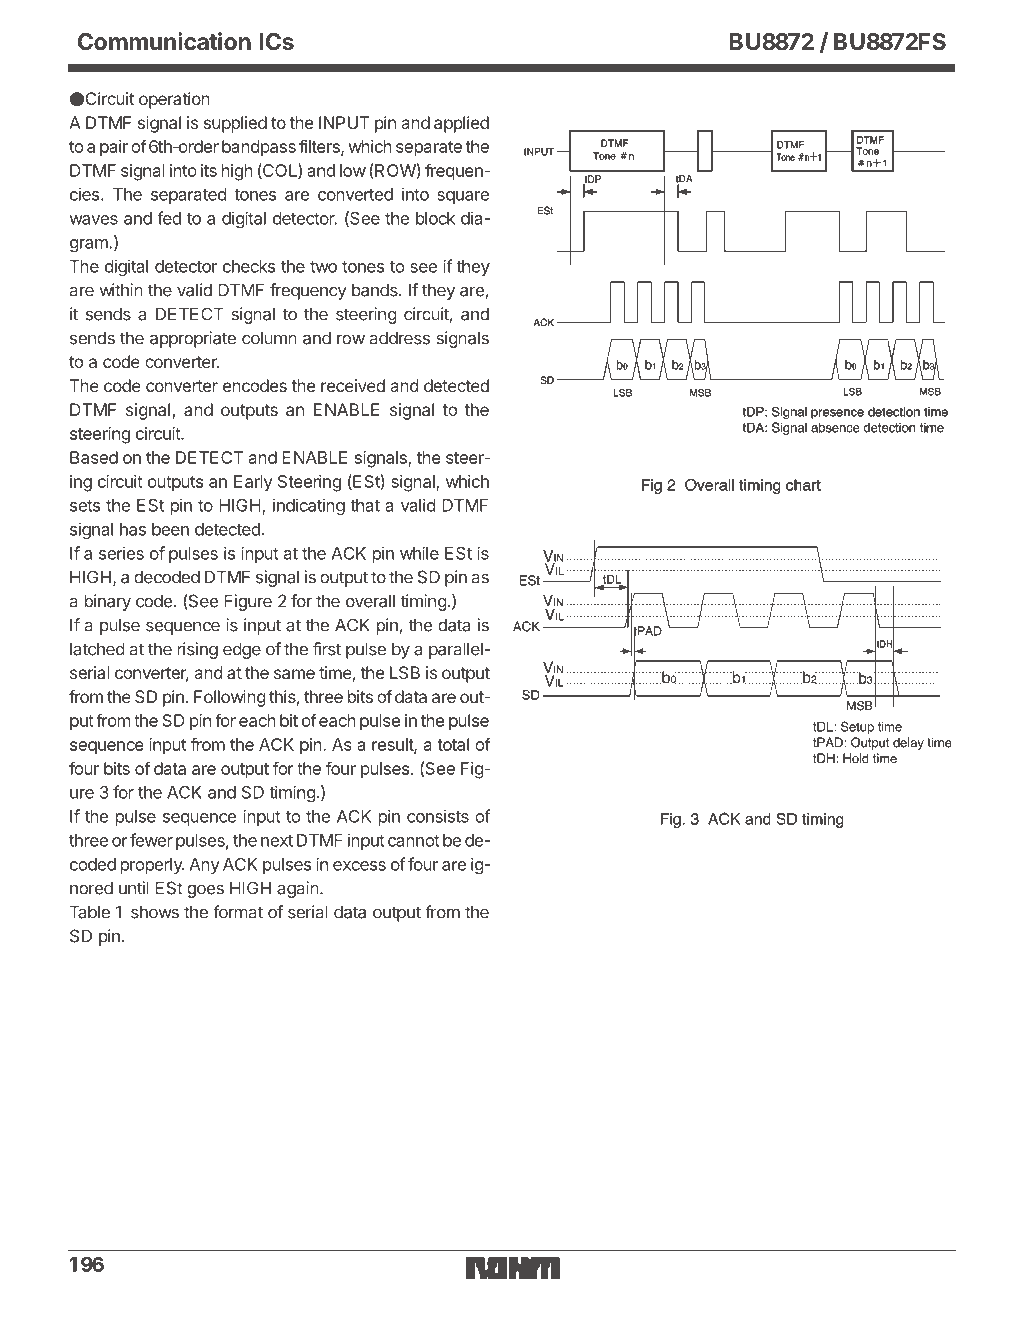 This image has width=1025, height=1317. I want to click on same, so click(294, 674).
